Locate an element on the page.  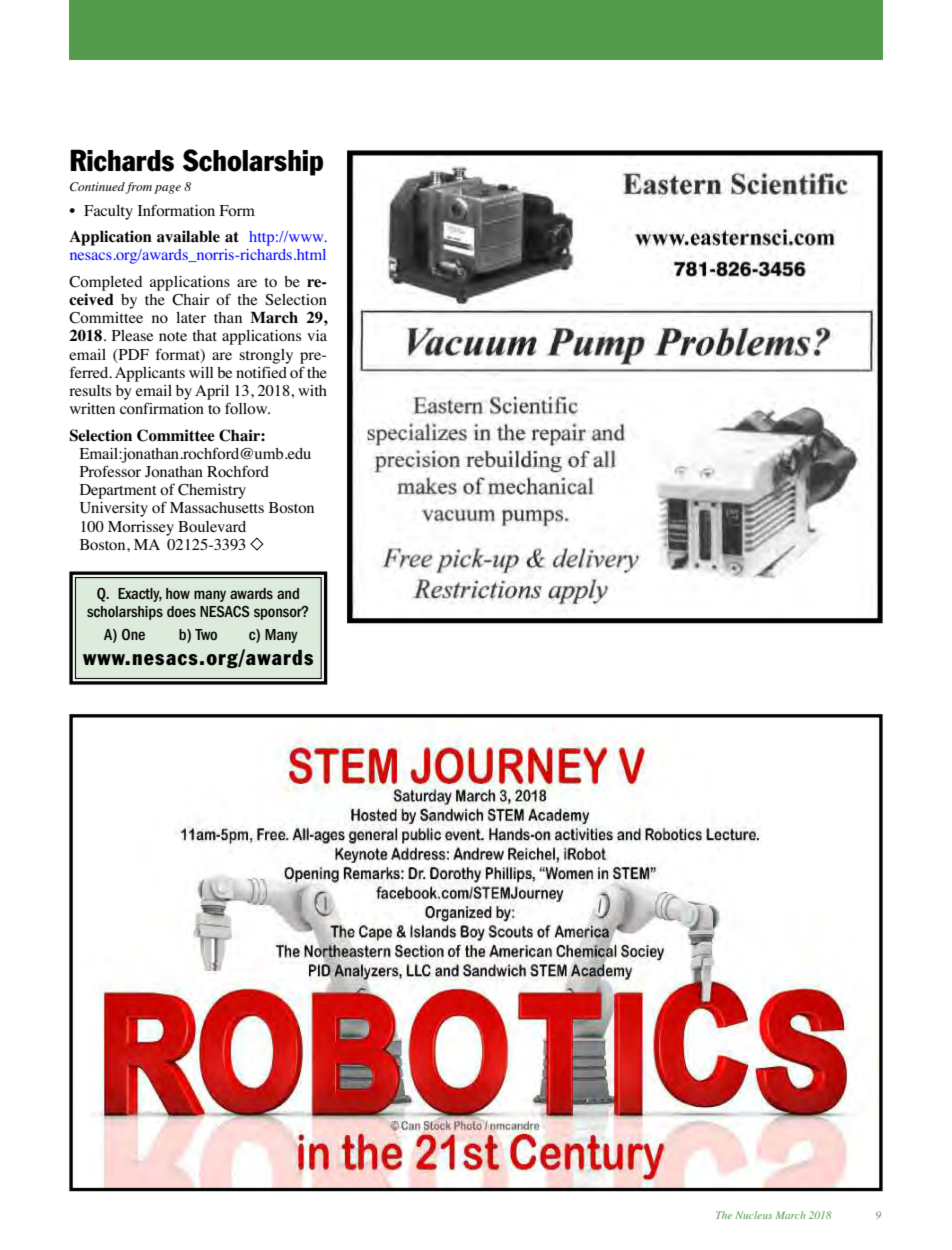
One is located at coordinates (133, 634).
